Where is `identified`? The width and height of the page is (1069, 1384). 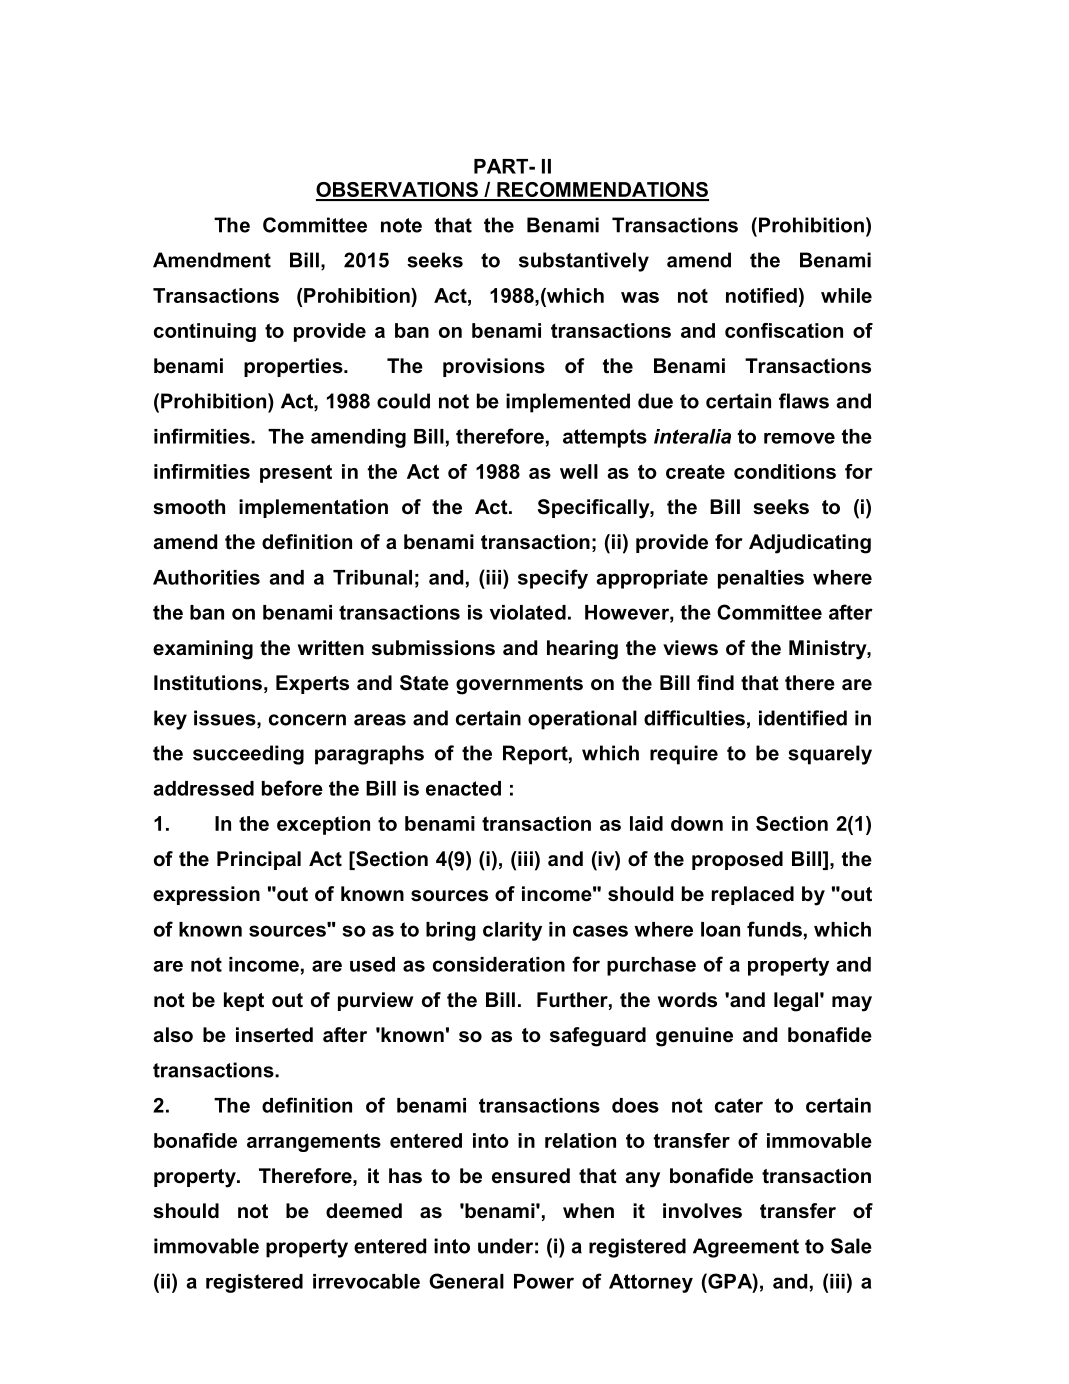 identified is located at coordinates (803, 718).
